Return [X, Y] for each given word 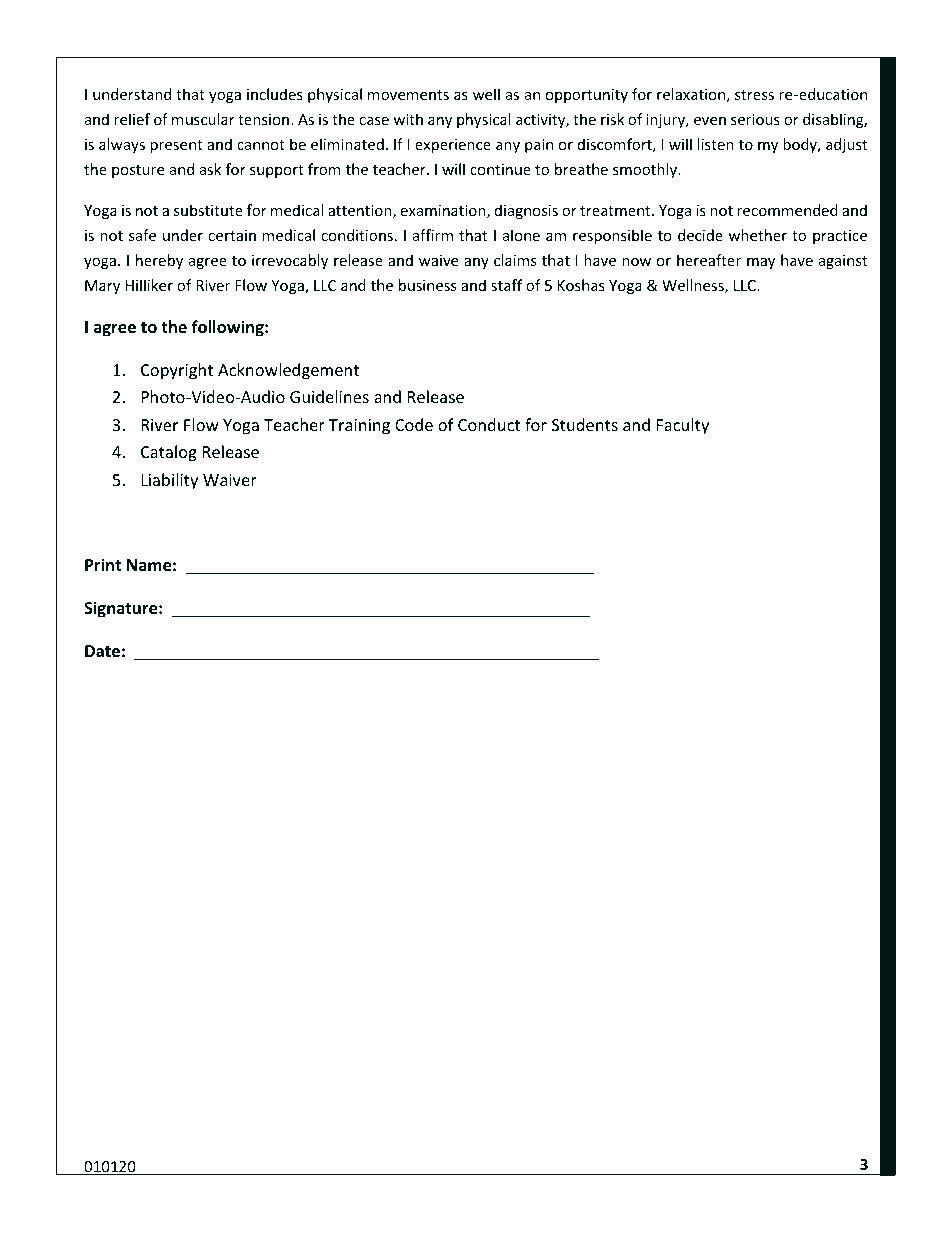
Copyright [177, 371]
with [408, 119]
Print [103, 564]
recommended [787, 210]
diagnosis [526, 211]
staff [506, 285]
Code [414, 424]
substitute [208, 210]
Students [585, 424]
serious [755, 119]
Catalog [169, 453]
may [761, 263]
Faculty [683, 426]
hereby [159, 261]
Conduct [489, 424]
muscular [203, 119]
